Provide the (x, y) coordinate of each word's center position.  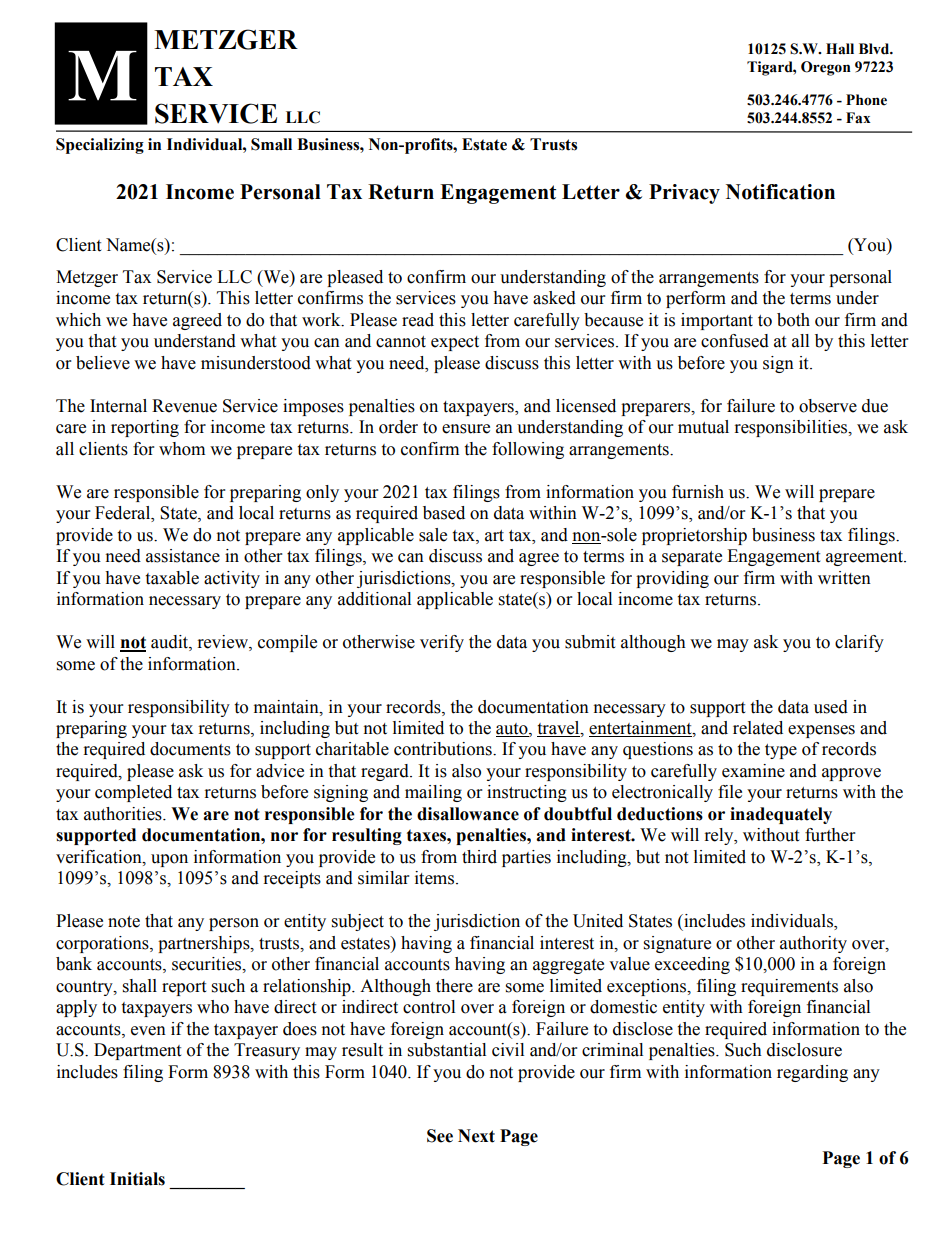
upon (169, 860)
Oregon (826, 68)
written (844, 578)
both (793, 320)
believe (103, 363)
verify (442, 643)
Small (271, 144)
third (479, 857)
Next (476, 1136)
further (830, 835)
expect (455, 343)
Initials (137, 1179)
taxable (172, 578)
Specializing (100, 146)
